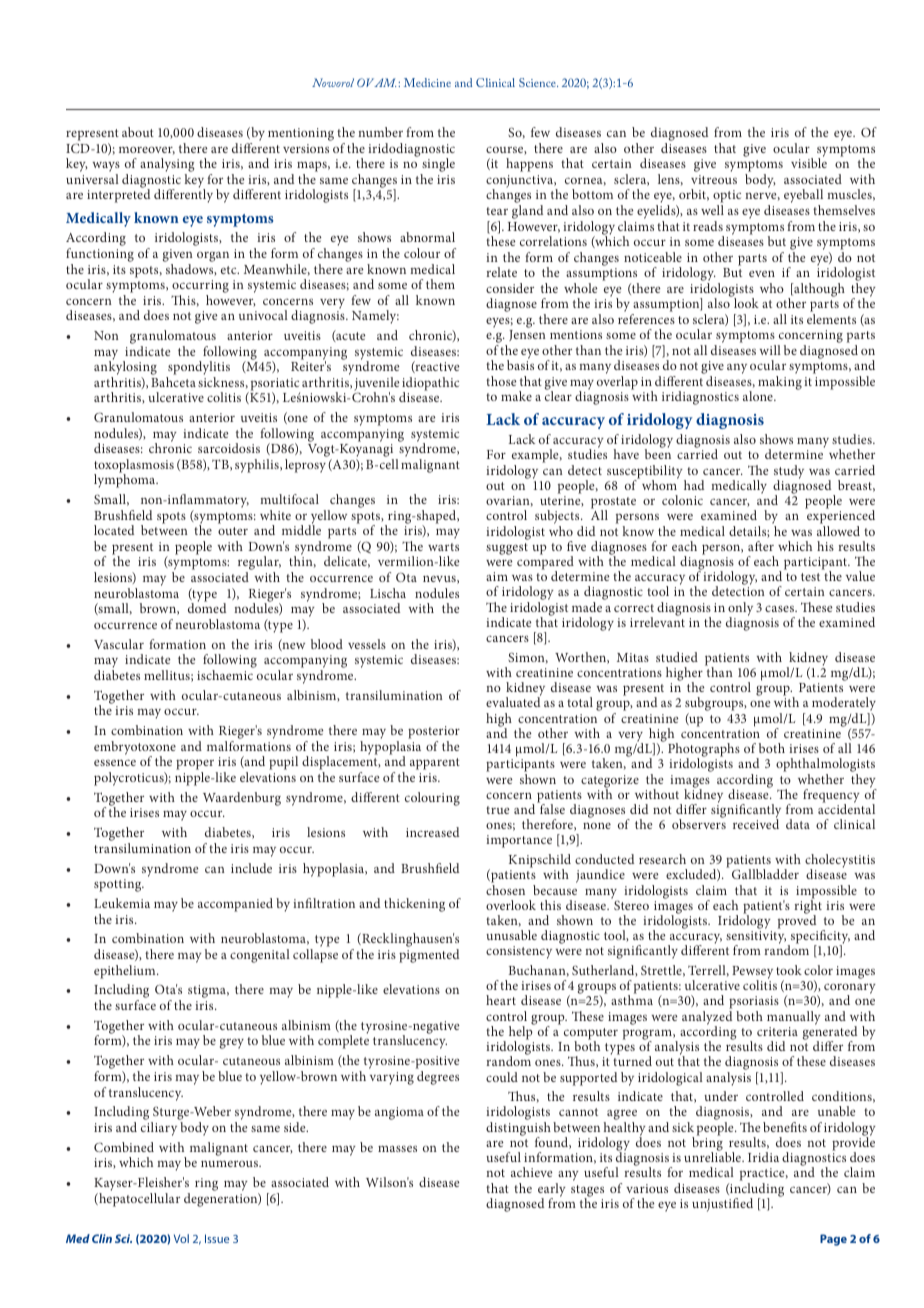  Describe the element at coordinates (198, 369) in the image. I see `spondylitis` at that location.
